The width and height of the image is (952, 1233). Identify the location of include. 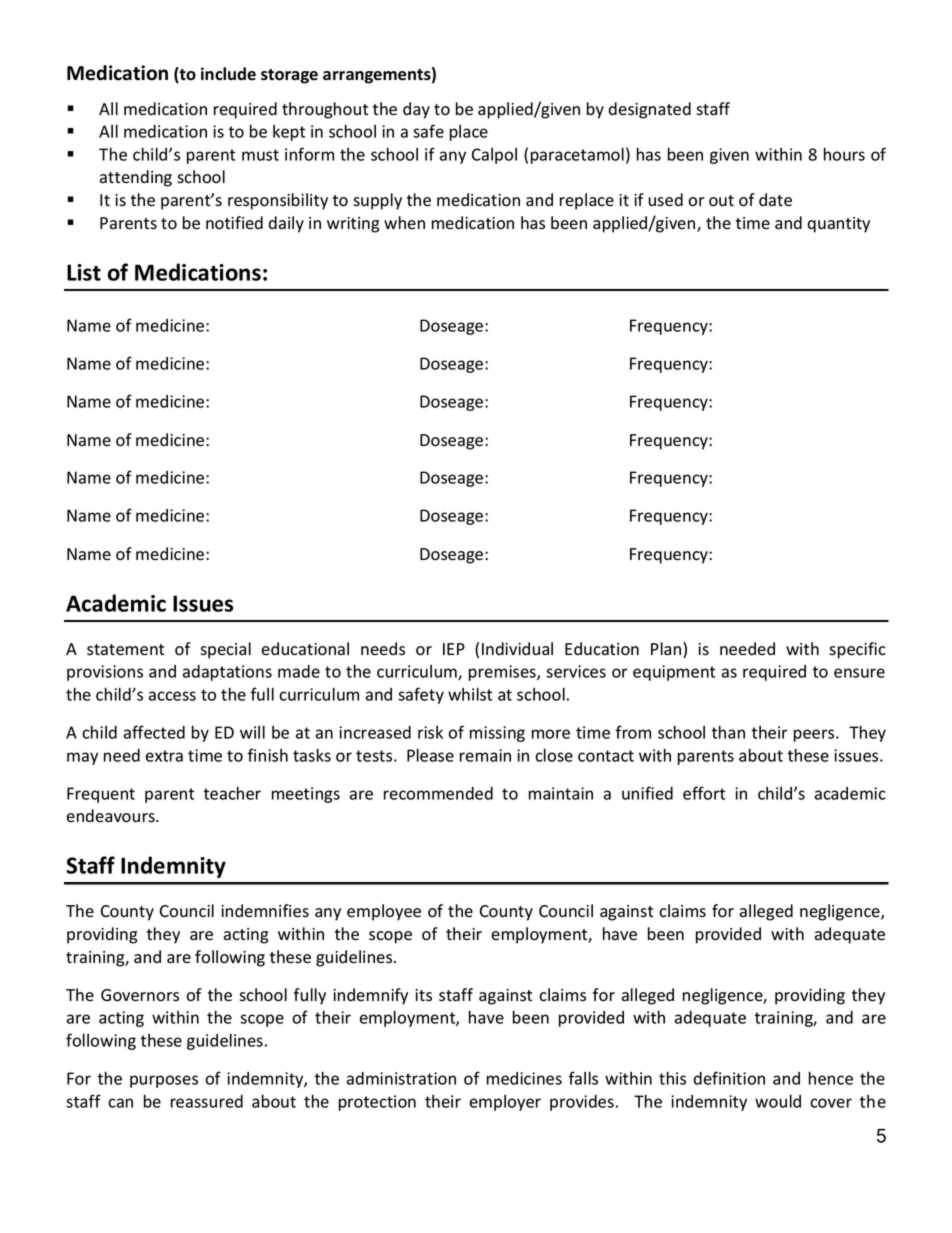
(228, 74).
